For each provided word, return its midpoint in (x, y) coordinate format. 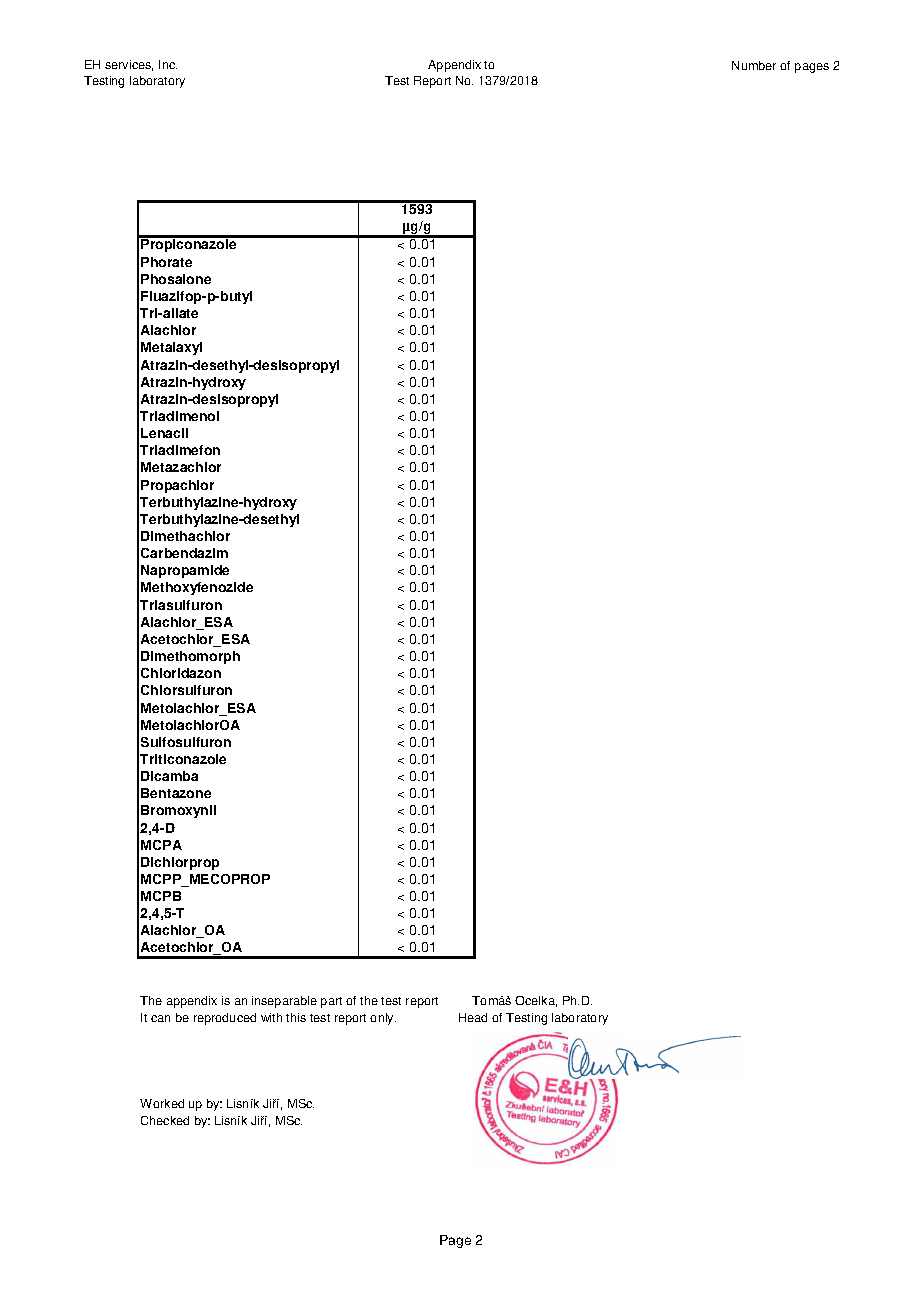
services (129, 65)
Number (754, 65)
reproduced (225, 1019)
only (383, 1019)
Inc (168, 64)
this (296, 1017)
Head (473, 1017)
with (271, 1017)
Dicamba (169, 776)
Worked (162, 1103)
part (331, 1002)
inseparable (284, 1002)
